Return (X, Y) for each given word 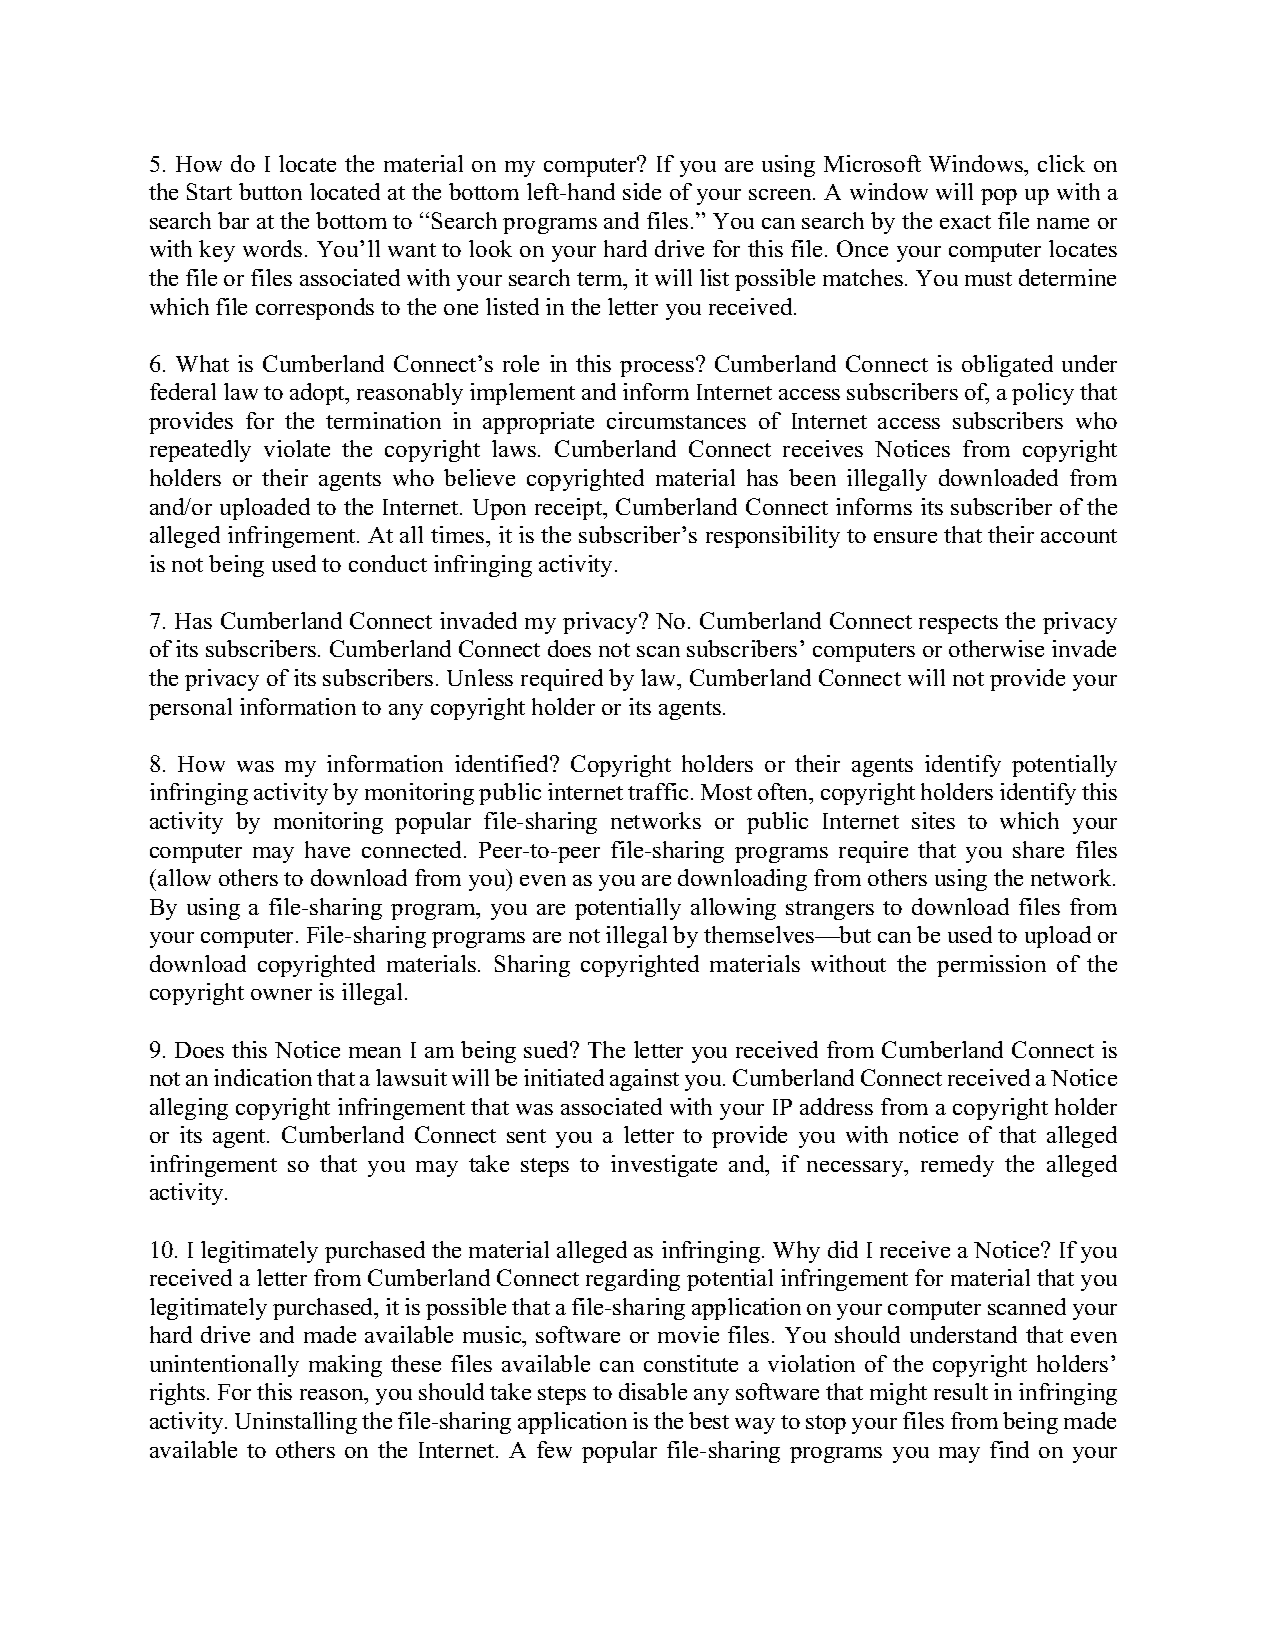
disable (653, 1391)
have (327, 849)
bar (233, 220)
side (642, 191)
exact (965, 222)
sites (933, 820)
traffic (658, 791)
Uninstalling (296, 1423)
